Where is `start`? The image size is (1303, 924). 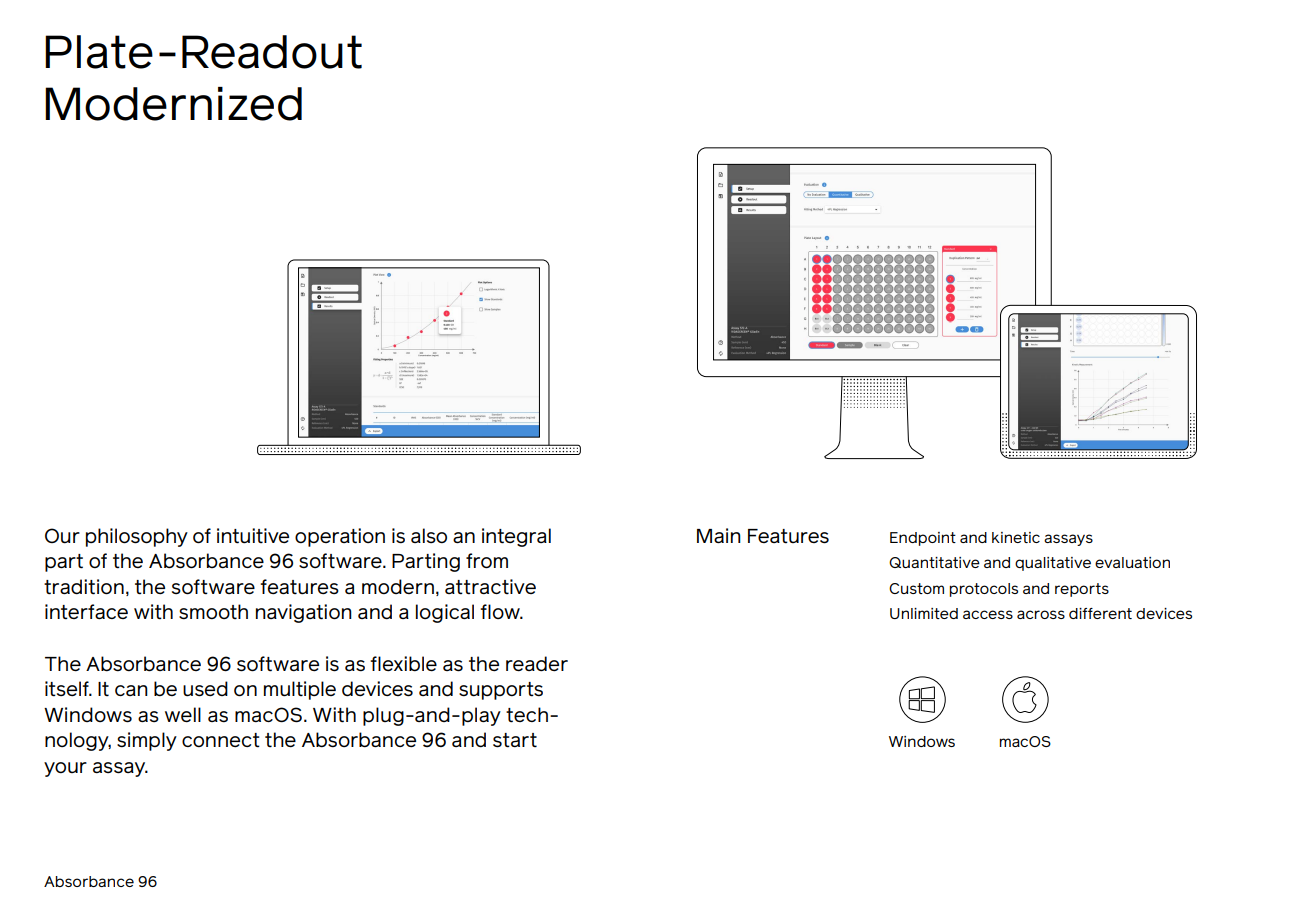
start is located at coordinates (515, 740).
